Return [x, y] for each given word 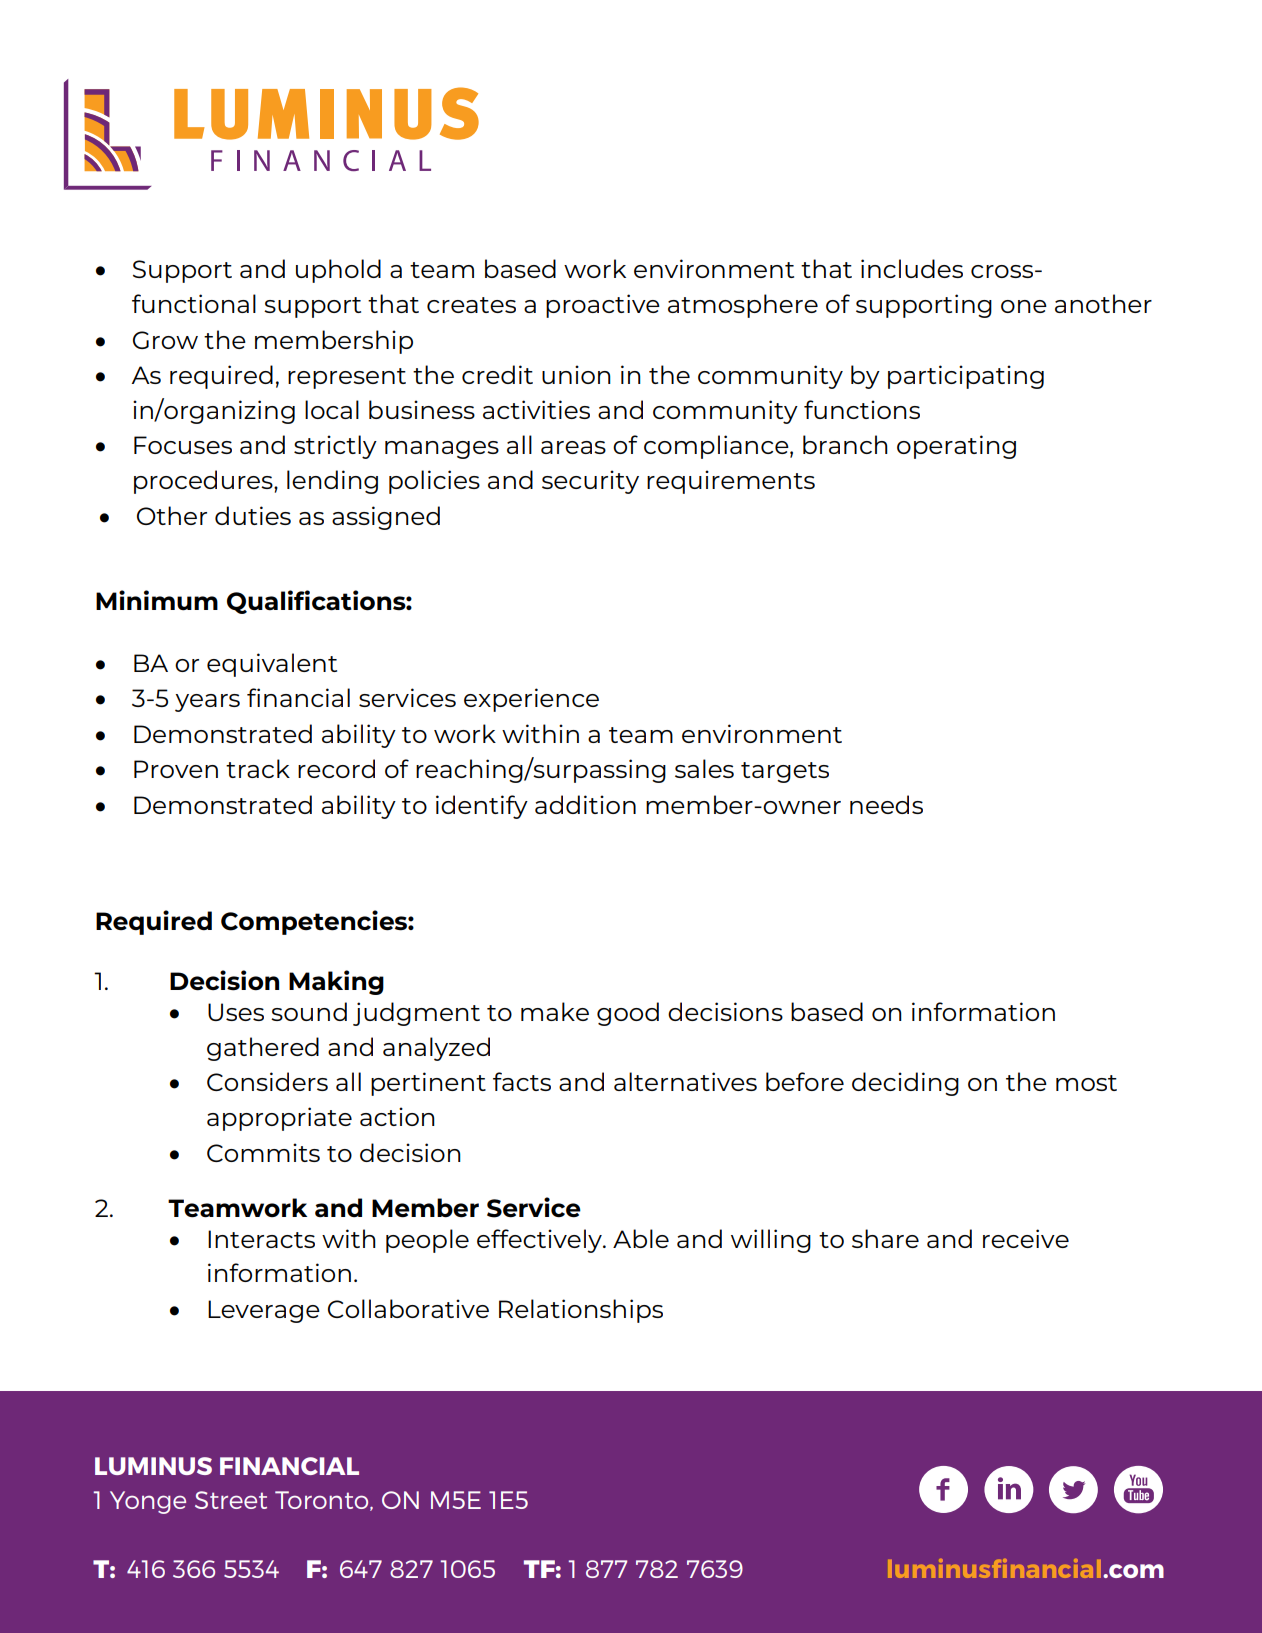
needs [886, 804]
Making [336, 982]
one [1024, 306]
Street [231, 1500]
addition [585, 804]
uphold [338, 271]
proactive [603, 306]
